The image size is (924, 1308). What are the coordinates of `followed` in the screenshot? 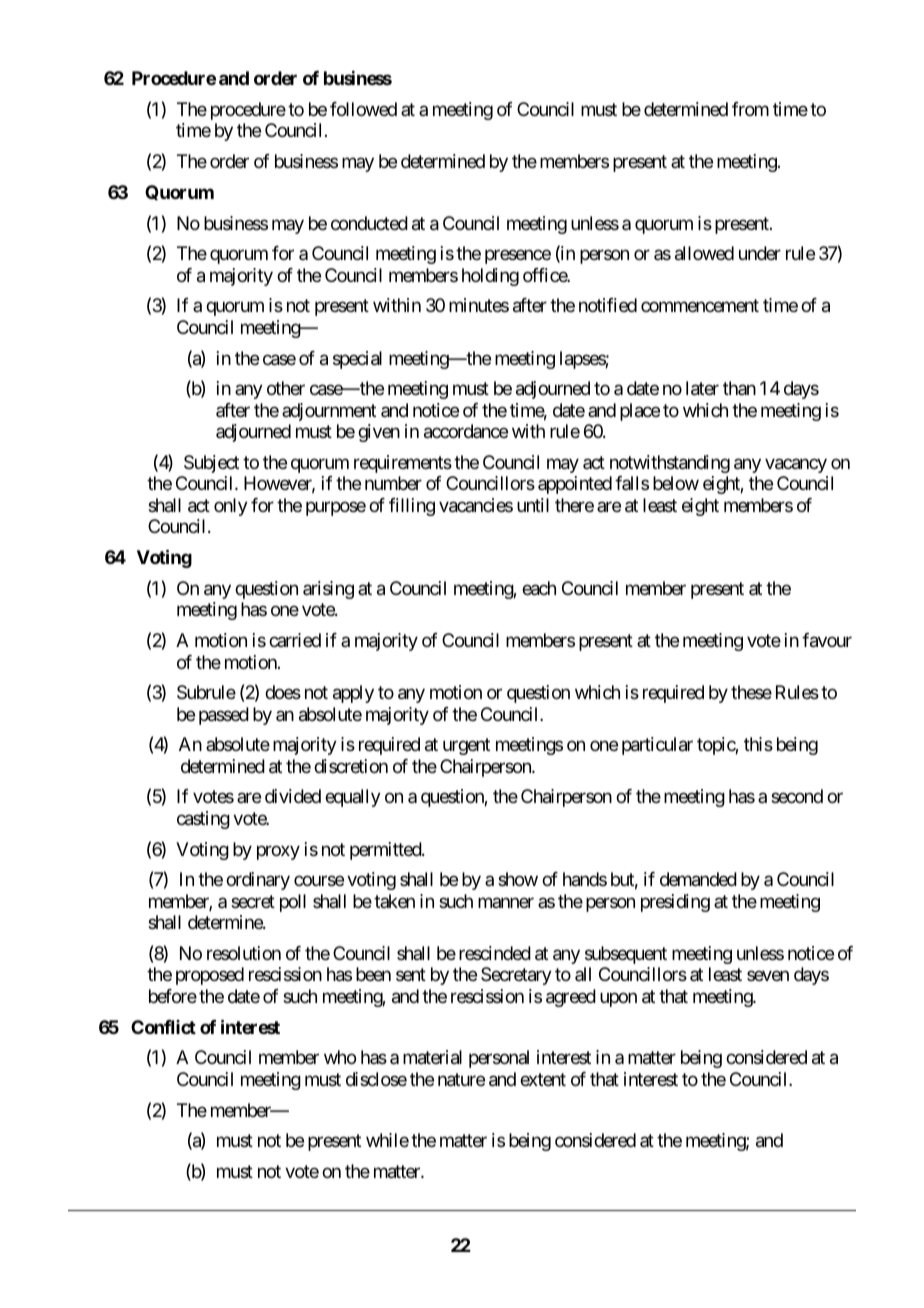 It's located at (363, 109).
